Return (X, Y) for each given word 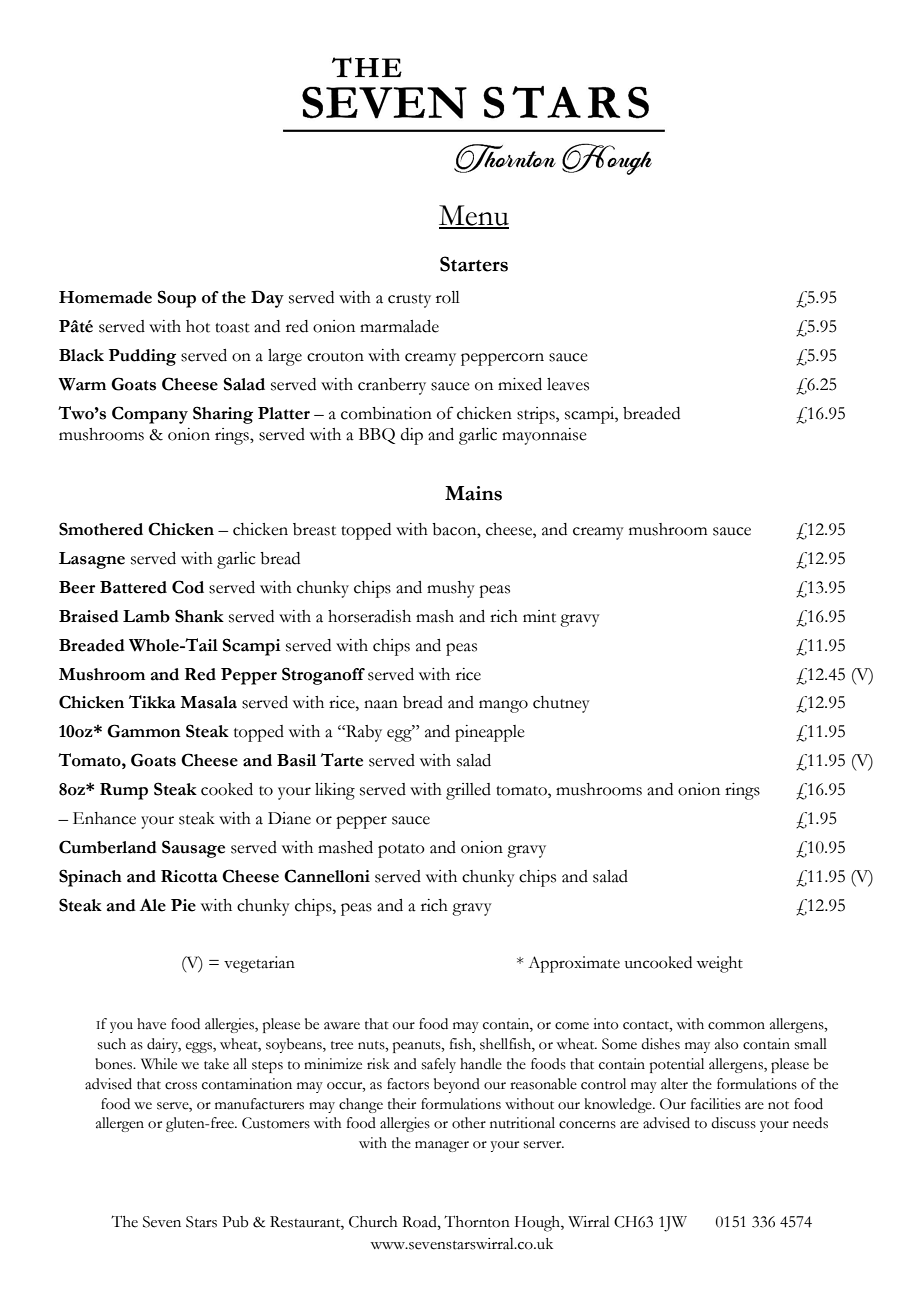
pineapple (490, 733)
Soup (177, 299)
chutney (561, 704)
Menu (474, 216)
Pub (235, 1222)
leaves (568, 384)
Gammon (144, 731)
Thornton (477, 1221)
